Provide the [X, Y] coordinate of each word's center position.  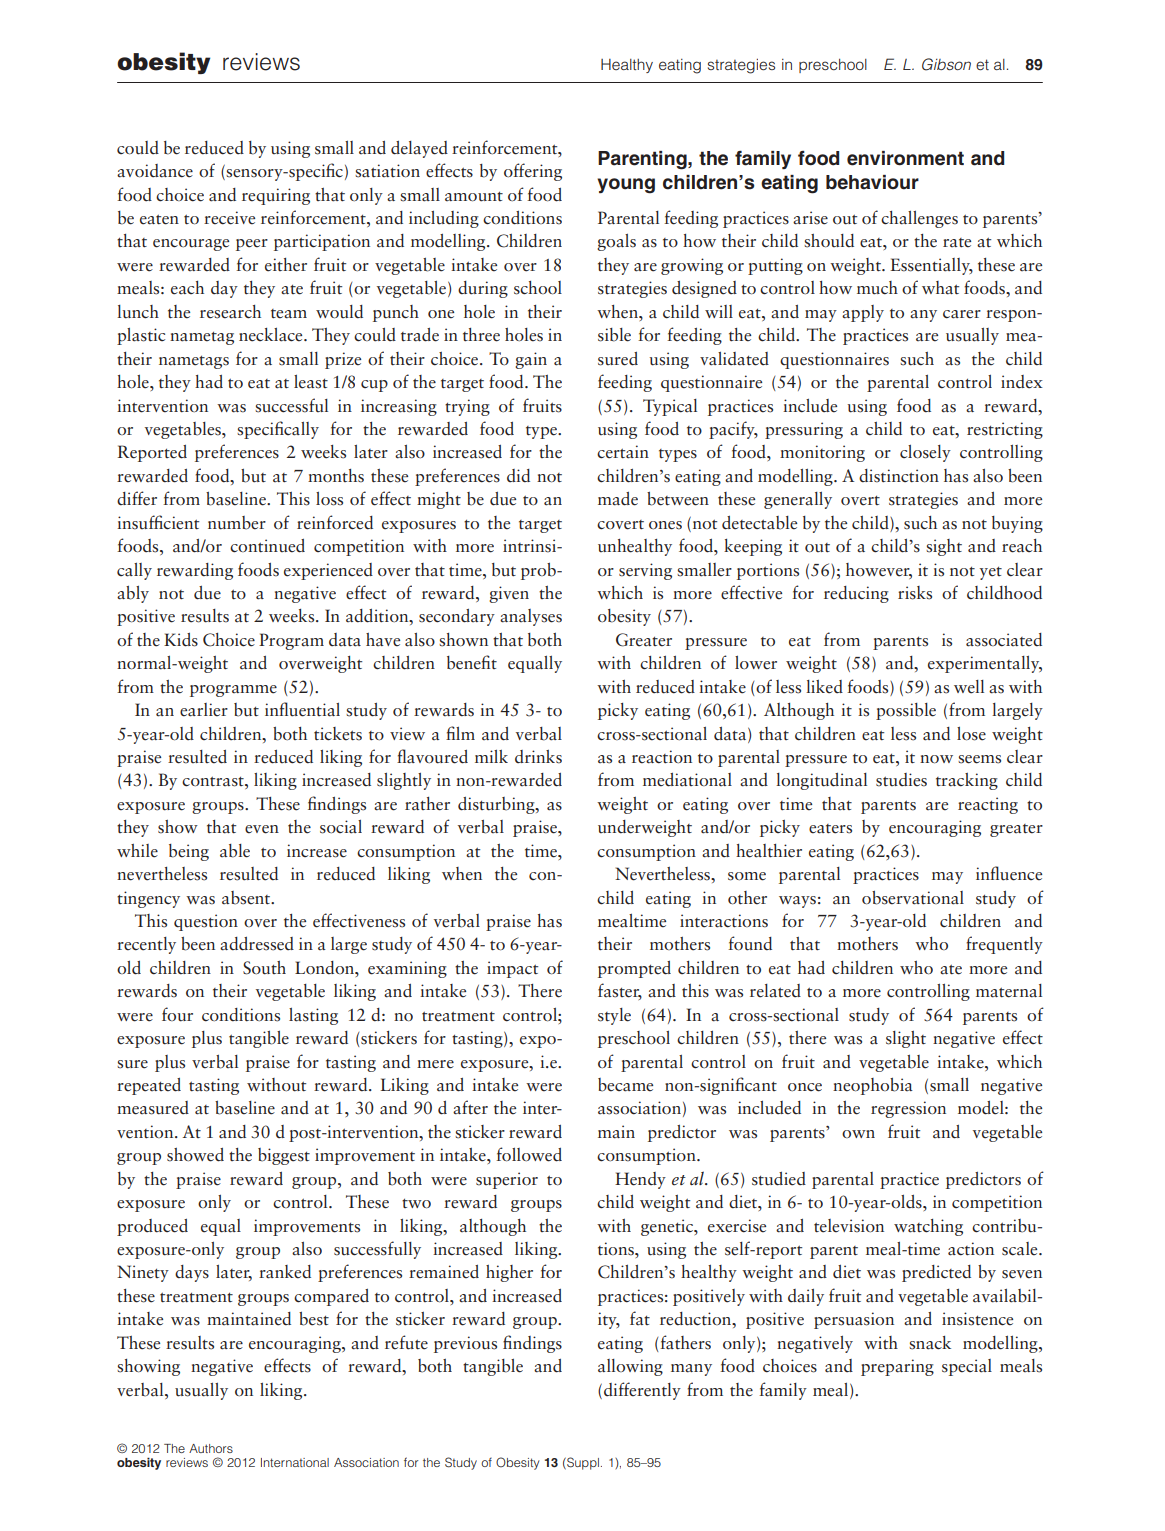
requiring [276, 196]
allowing [630, 1367]
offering [533, 172]
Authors [211, 1448]
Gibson [946, 64]
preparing [897, 1367]
